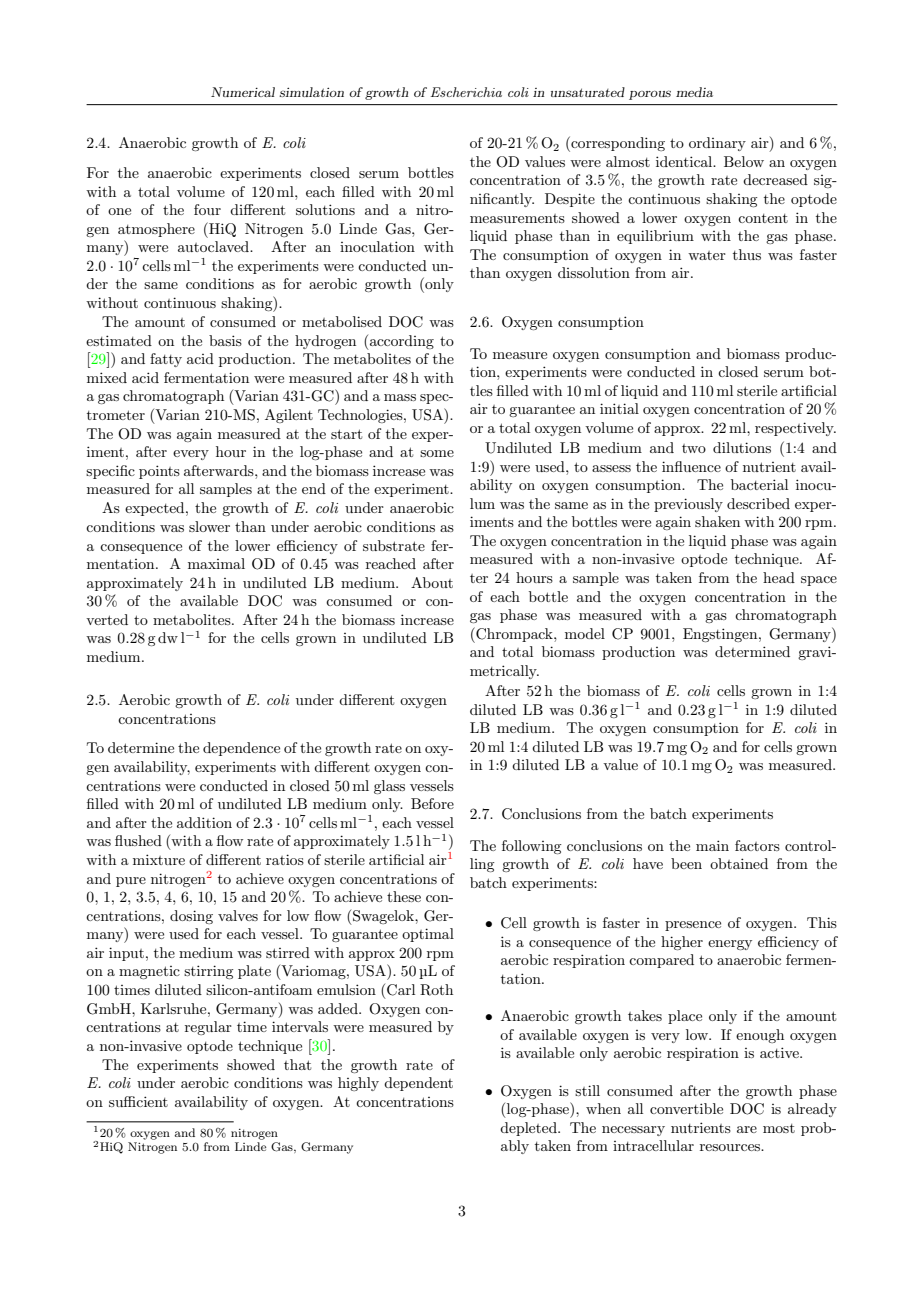 The width and height of the document is (924, 1308). What do you see at coordinates (159, 472) in the document?
I see `points` at bounding box center [159, 472].
